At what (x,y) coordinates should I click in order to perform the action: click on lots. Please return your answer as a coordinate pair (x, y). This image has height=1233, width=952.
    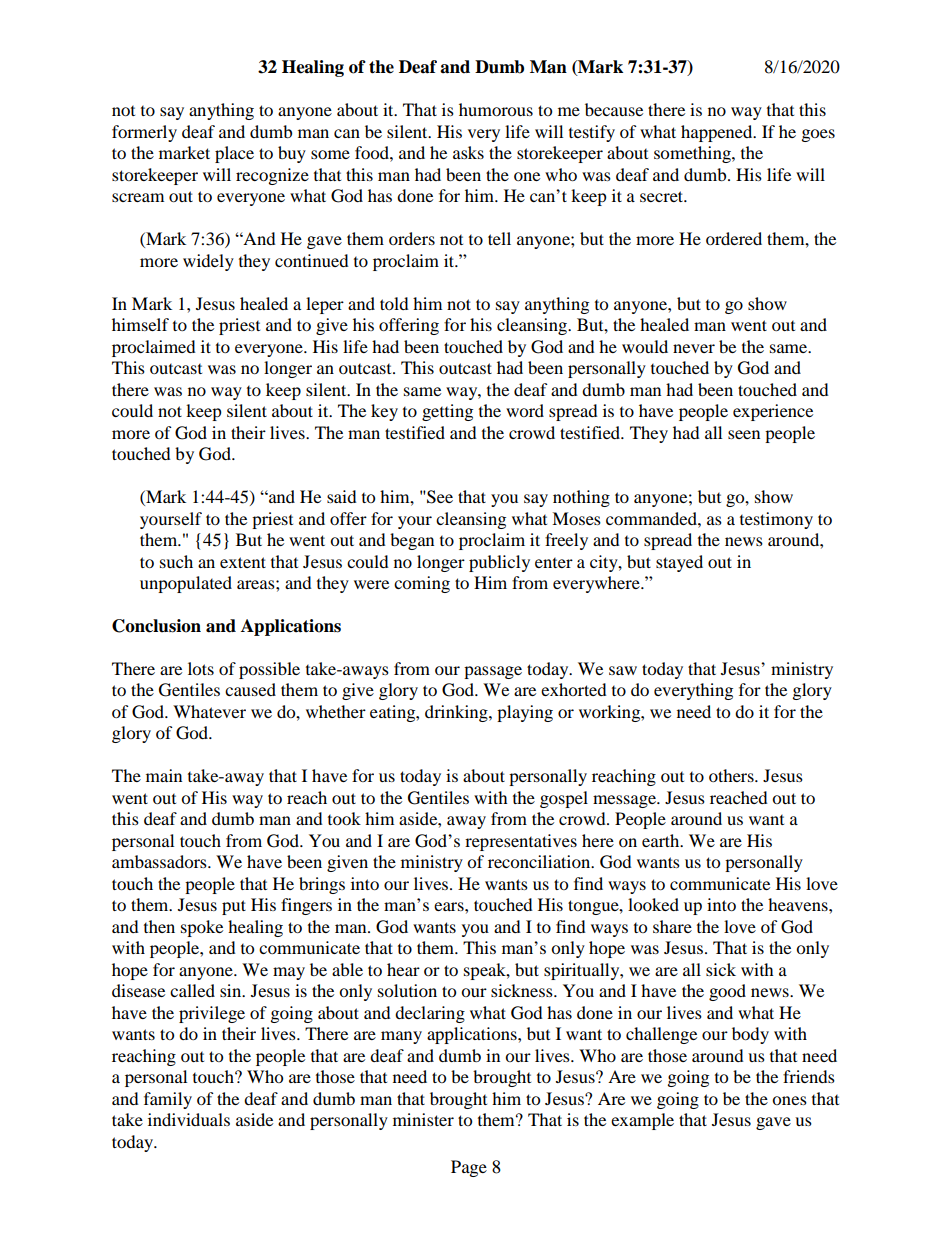
    Looking at the image, I should click on (201, 668).
